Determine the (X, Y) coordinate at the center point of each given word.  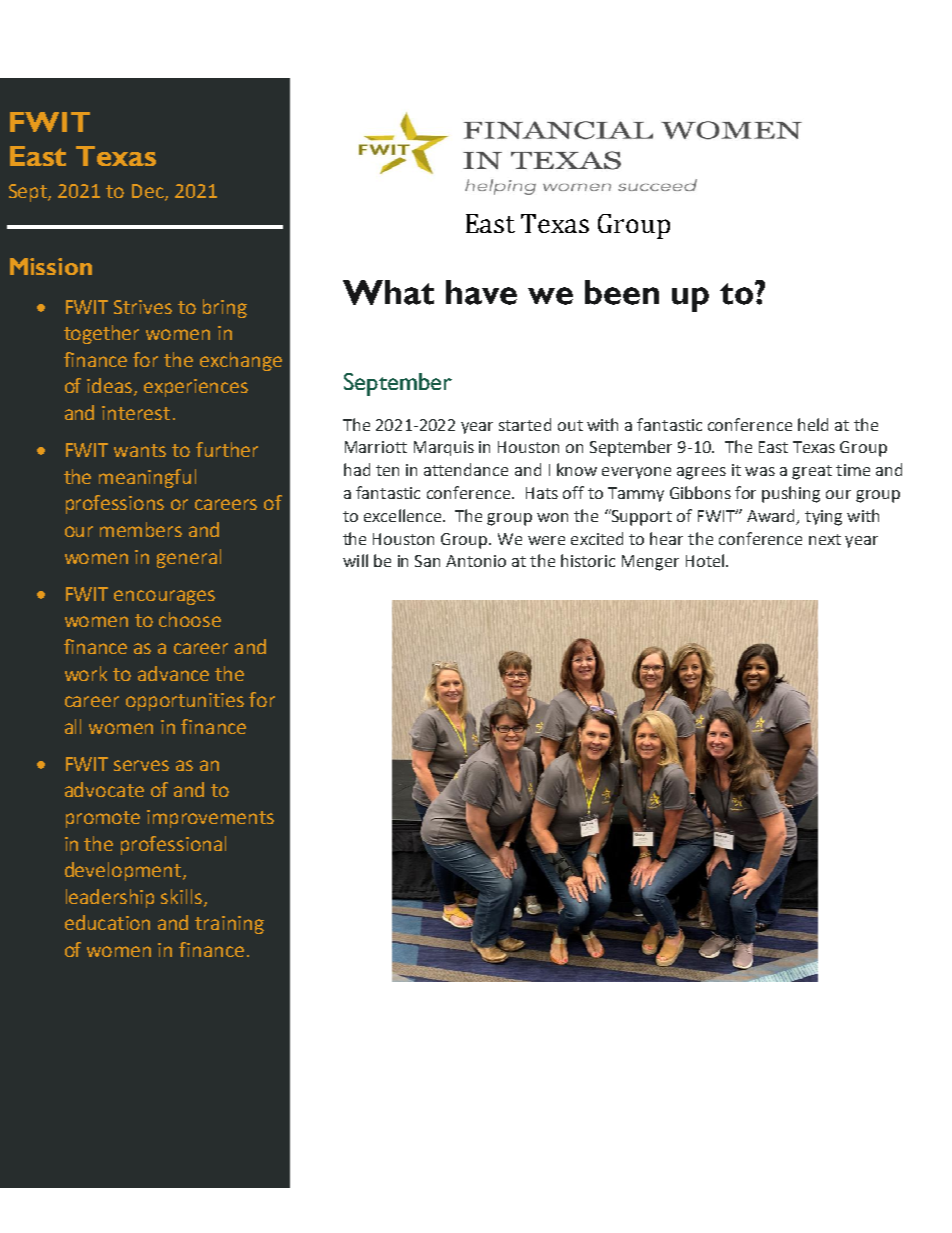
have (481, 292)
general (189, 558)
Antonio (476, 561)
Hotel (705, 560)
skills (183, 897)
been (622, 292)
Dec (149, 192)
